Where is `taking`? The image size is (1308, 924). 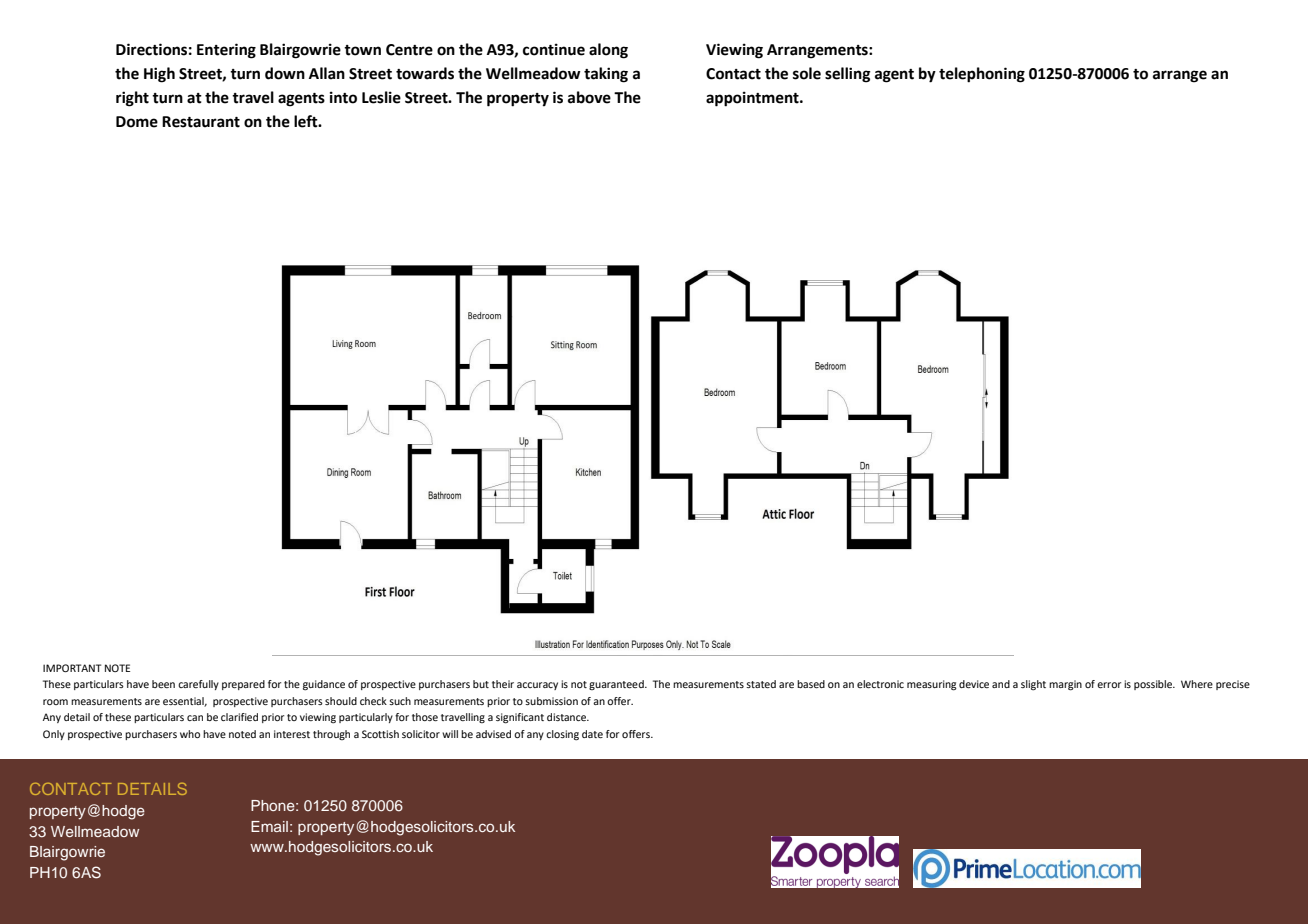 taking is located at coordinates (606, 75).
